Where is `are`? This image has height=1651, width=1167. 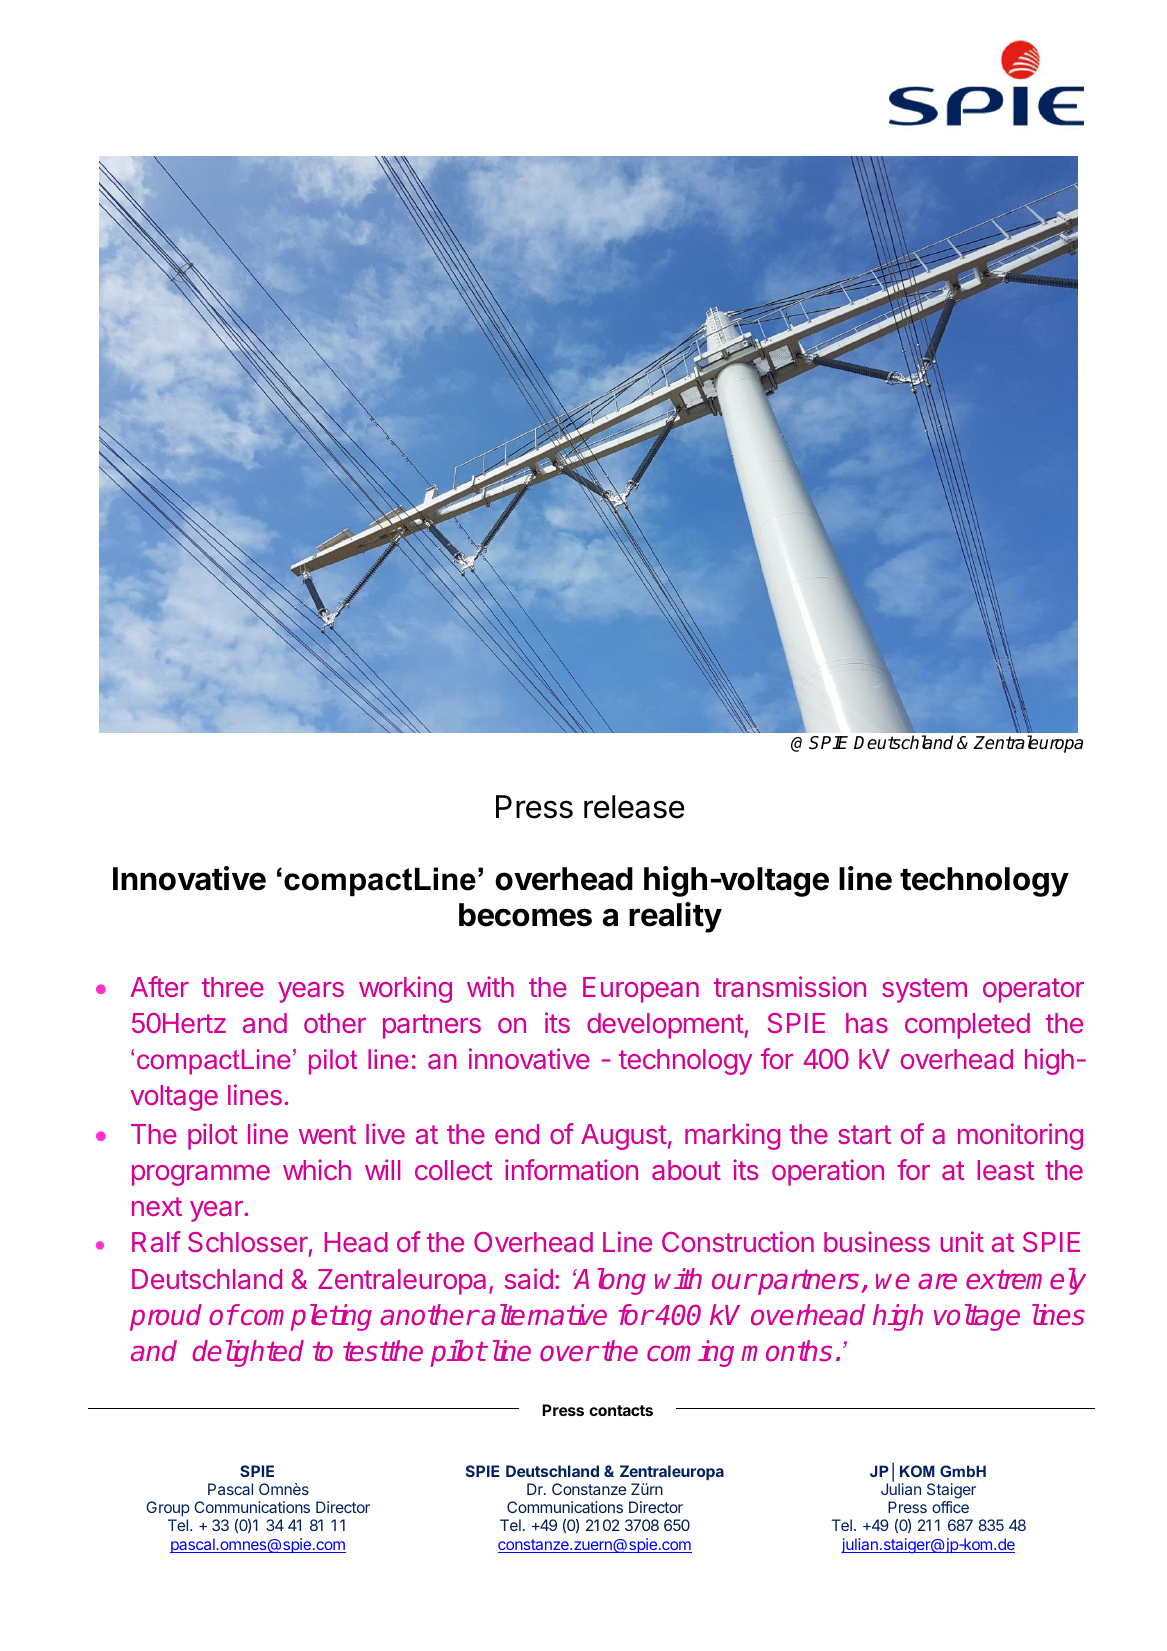
are is located at coordinates (937, 1281).
